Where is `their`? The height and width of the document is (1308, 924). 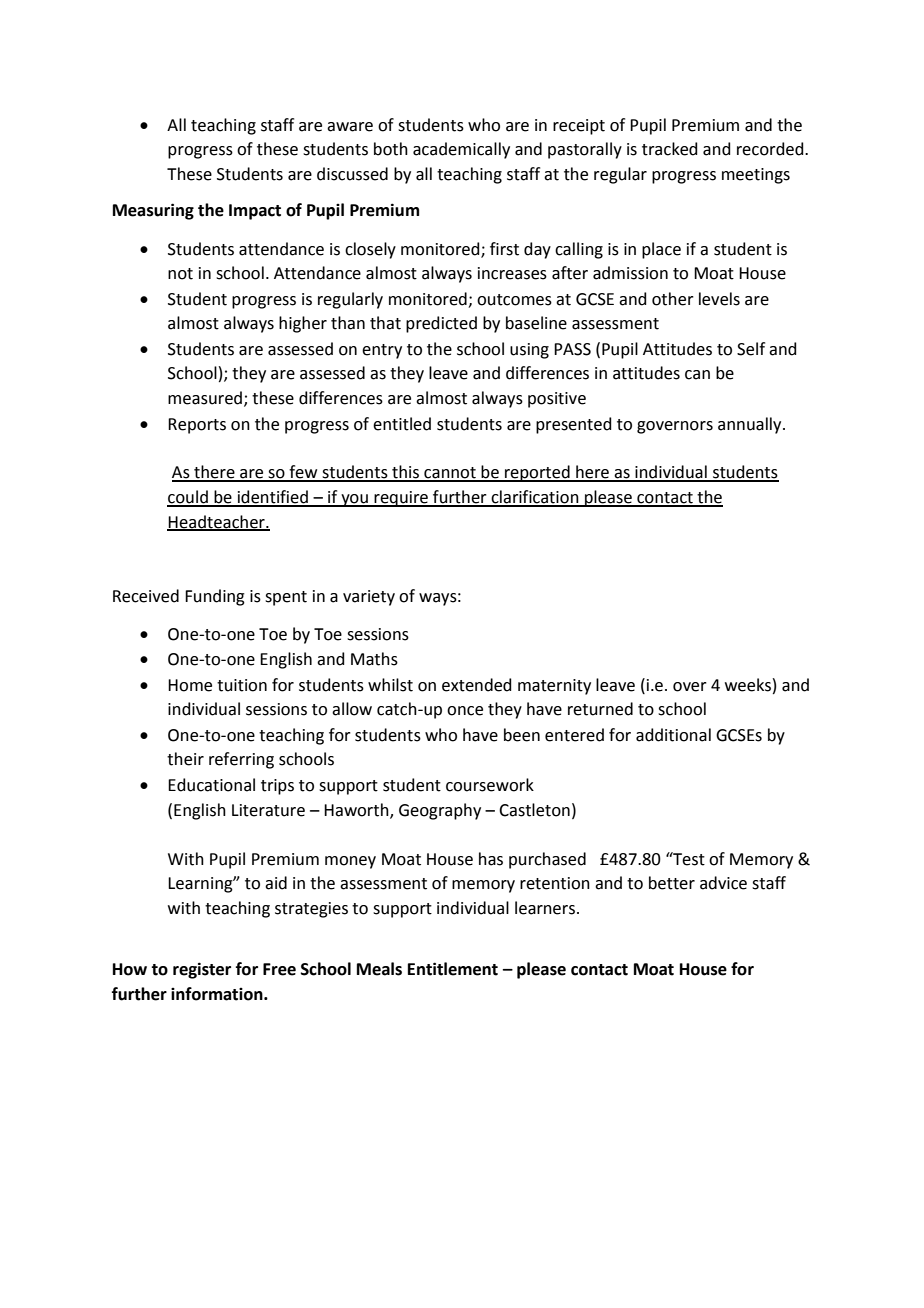
their is located at coordinates (185, 759).
